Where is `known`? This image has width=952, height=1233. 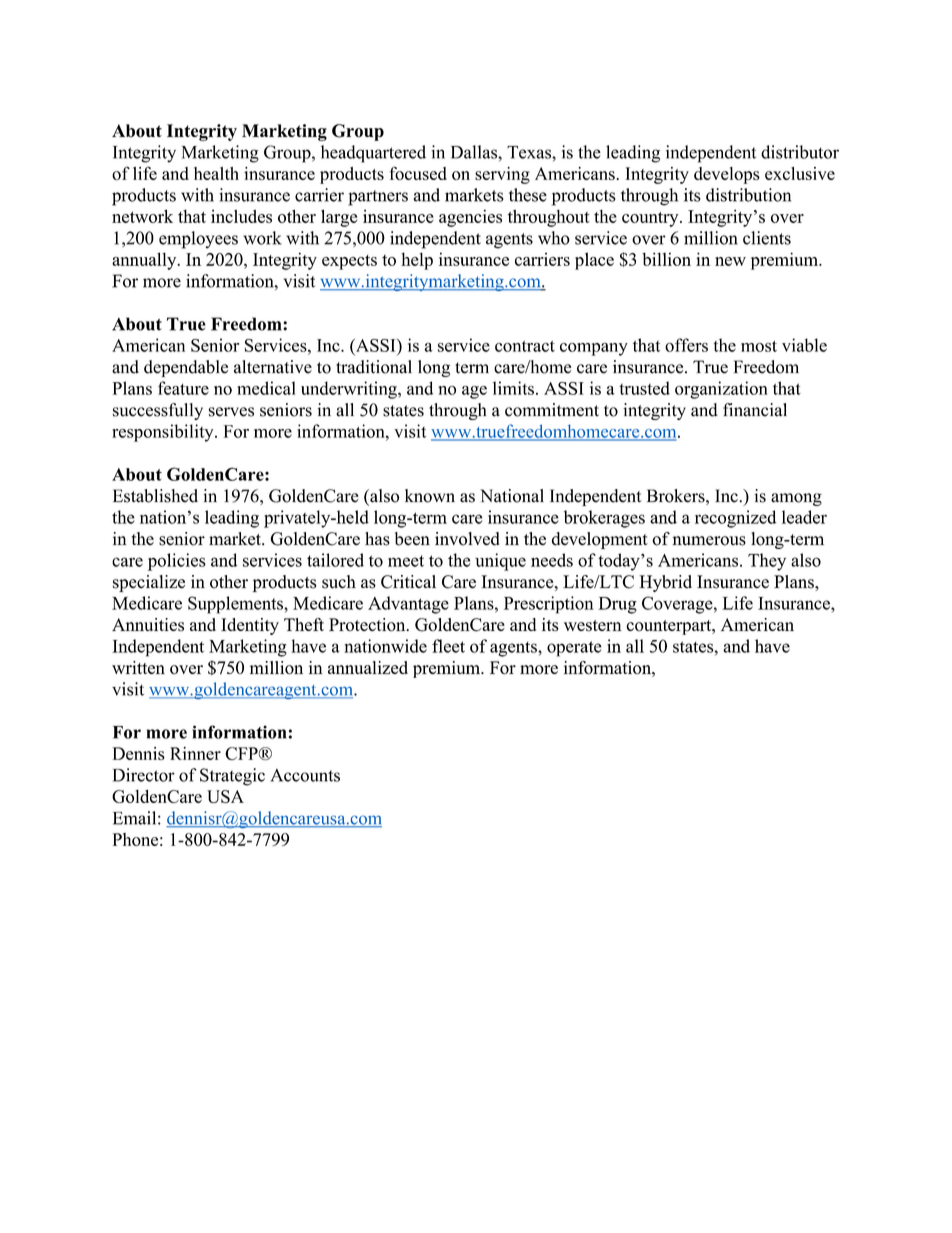
known is located at coordinates (430, 496).
